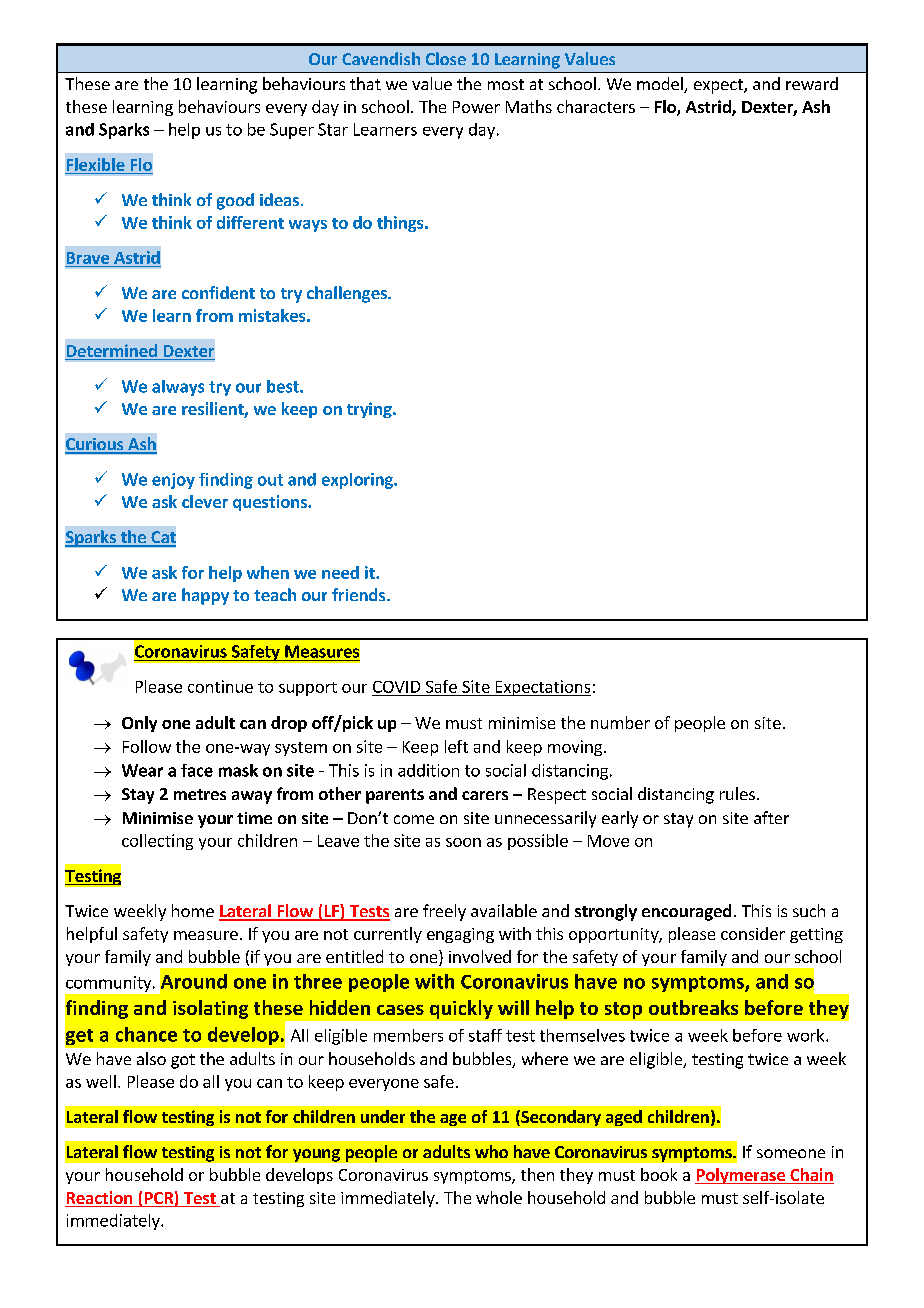 The height and width of the screenshot is (1308, 924). What do you see at coordinates (741, 1176) in the screenshot?
I see `Polymerase` at bounding box center [741, 1176].
